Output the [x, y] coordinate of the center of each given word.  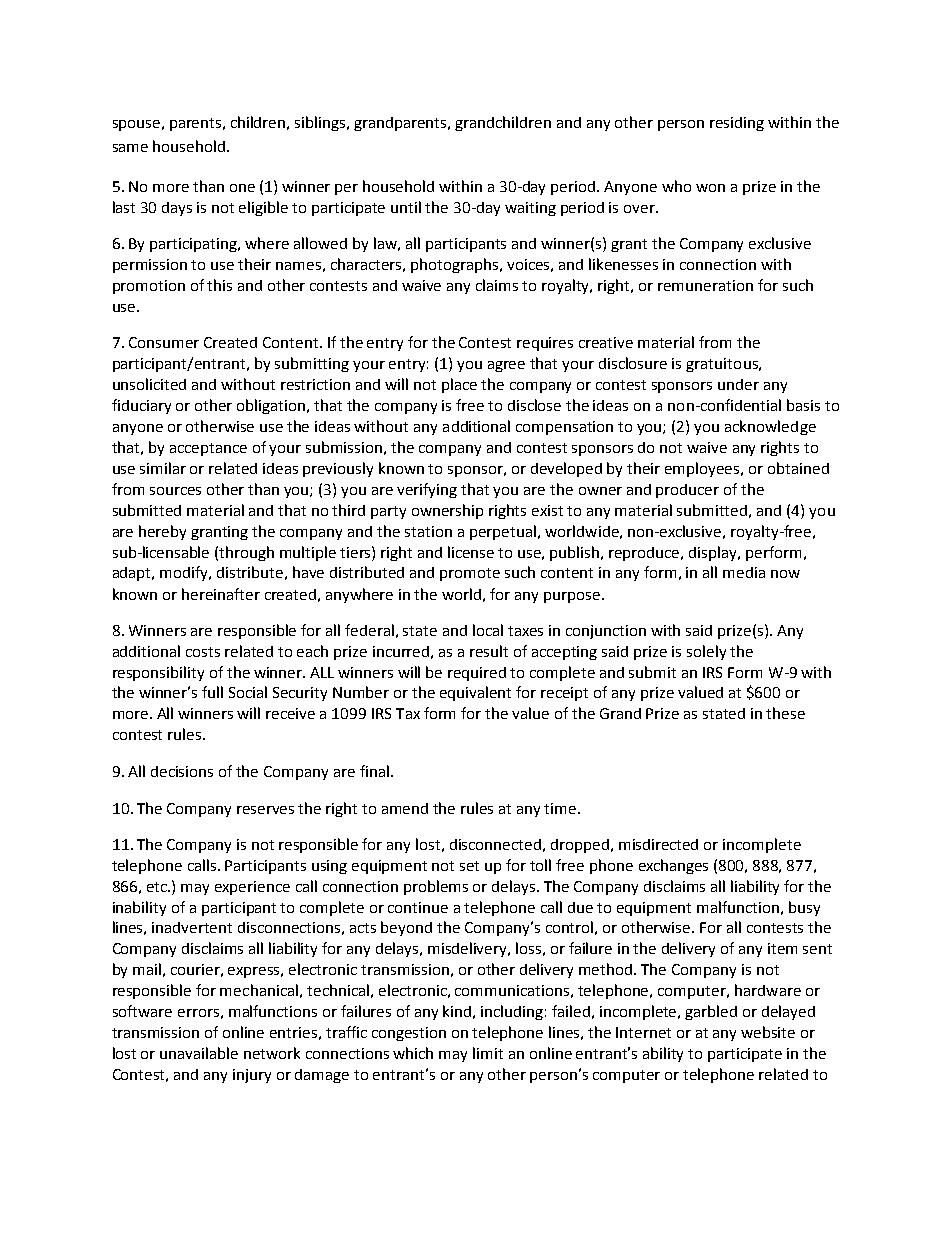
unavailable [199, 1053]
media [744, 572]
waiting [530, 209]
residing [737, 124]
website [768, 1032]
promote [470, 574]
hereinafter [221, 594]
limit [488, 1053]
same [130, 148]
